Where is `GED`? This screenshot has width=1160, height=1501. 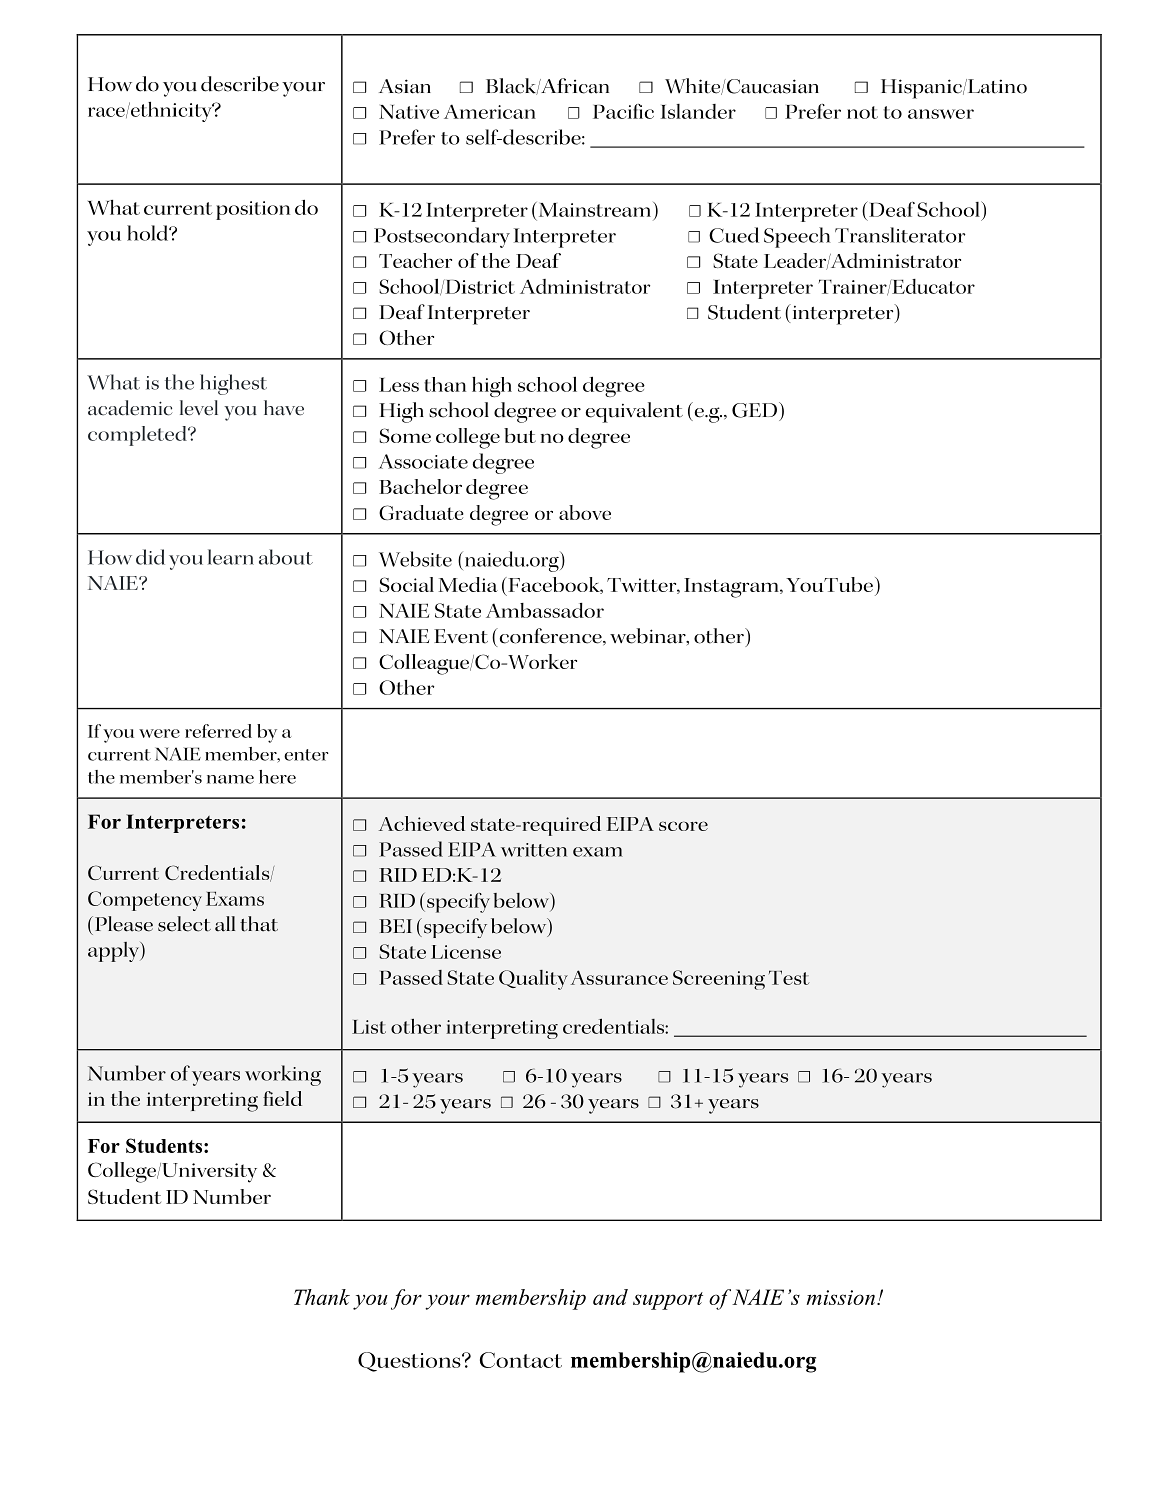 GED is located at coordinates (754, 410).
